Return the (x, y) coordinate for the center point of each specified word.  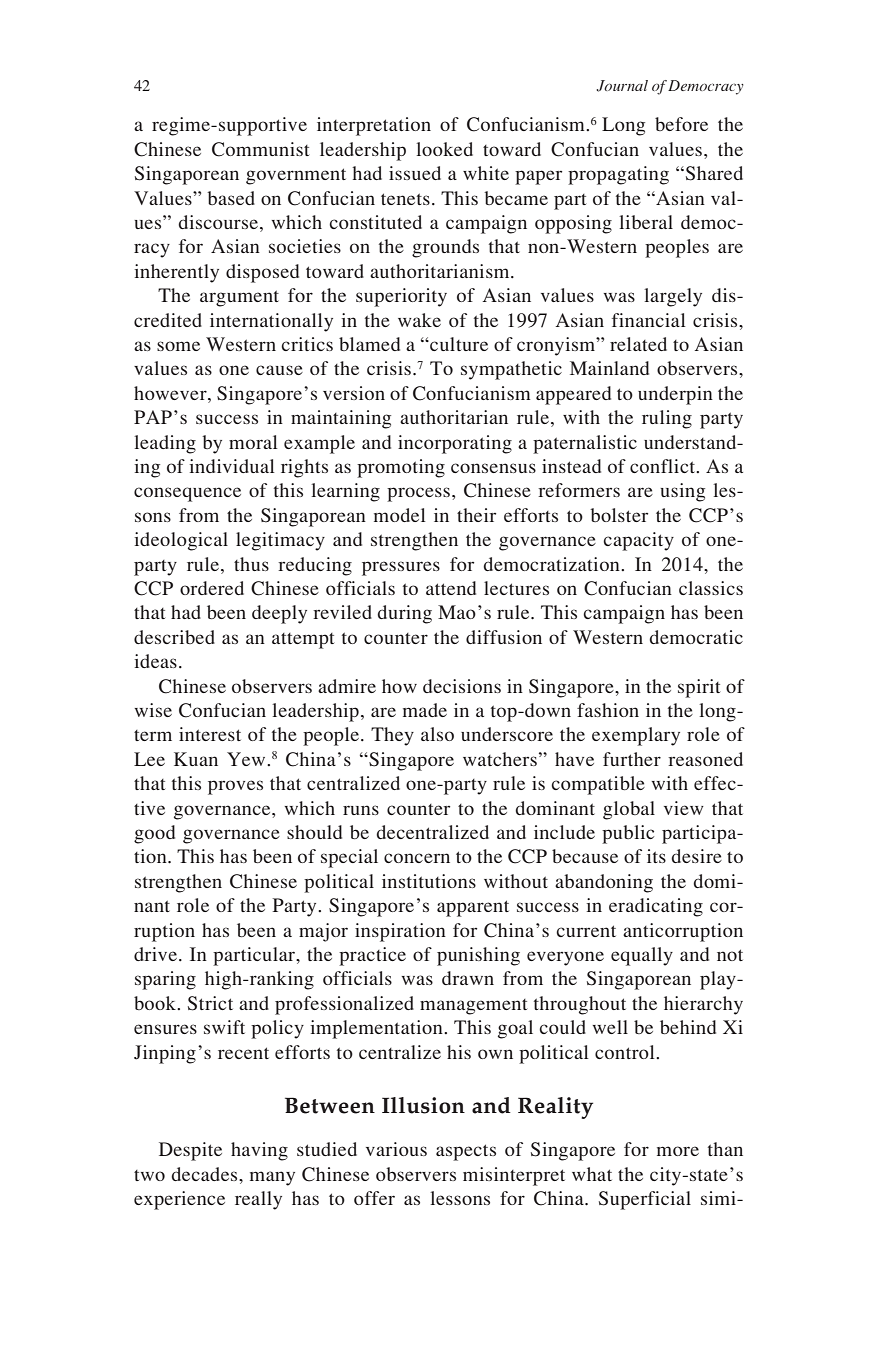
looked (444, 149)
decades (205, 1174)
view (684, 808)
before (681, 124)
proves (235, 787)
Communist (261, 149)
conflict (664, 466)
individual (232, 466)
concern (417, 858)
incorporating (455, 444)
